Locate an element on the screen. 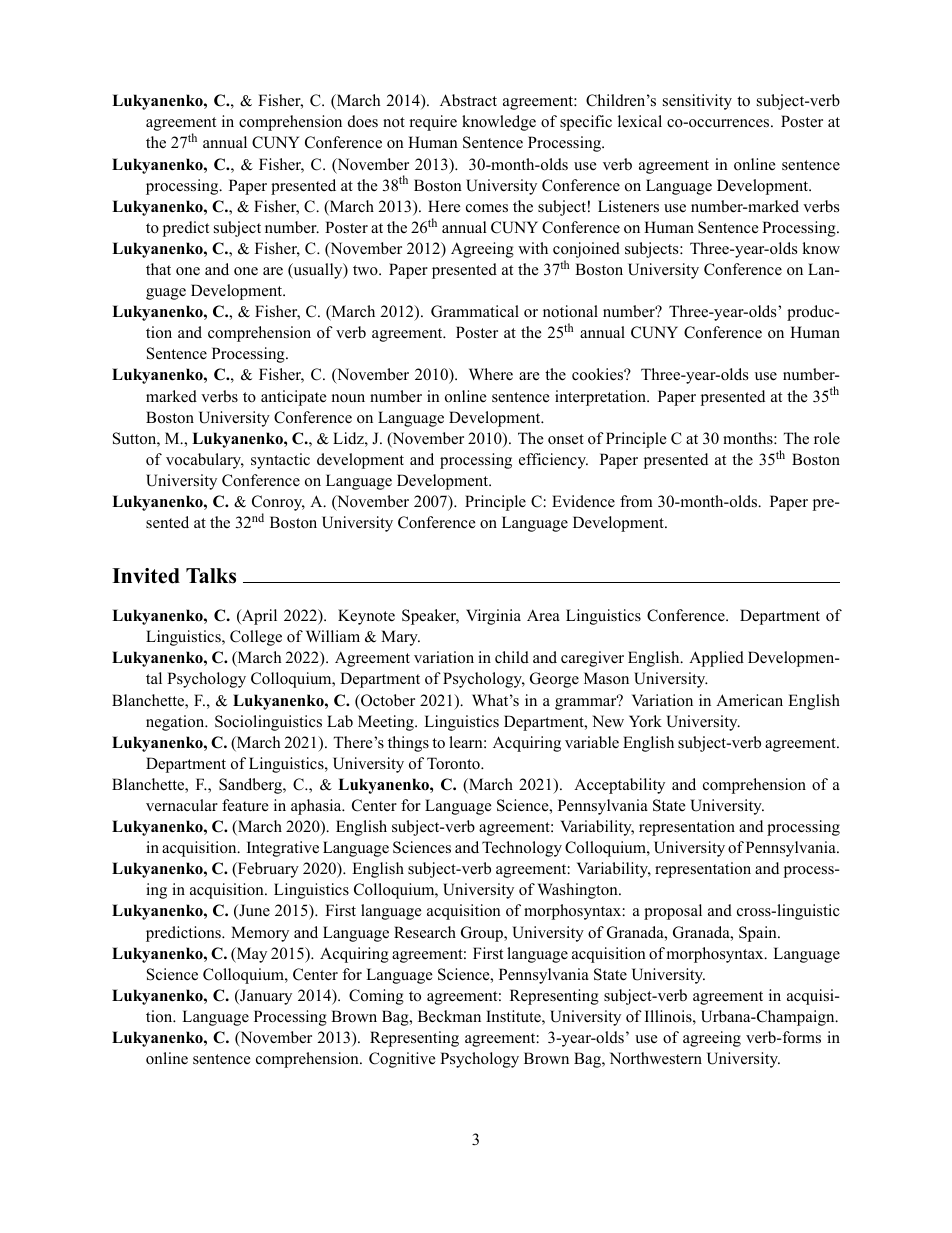 The width and height of the screenshot is (952, 1233). anticipate is located at coordinates (293, 398).
